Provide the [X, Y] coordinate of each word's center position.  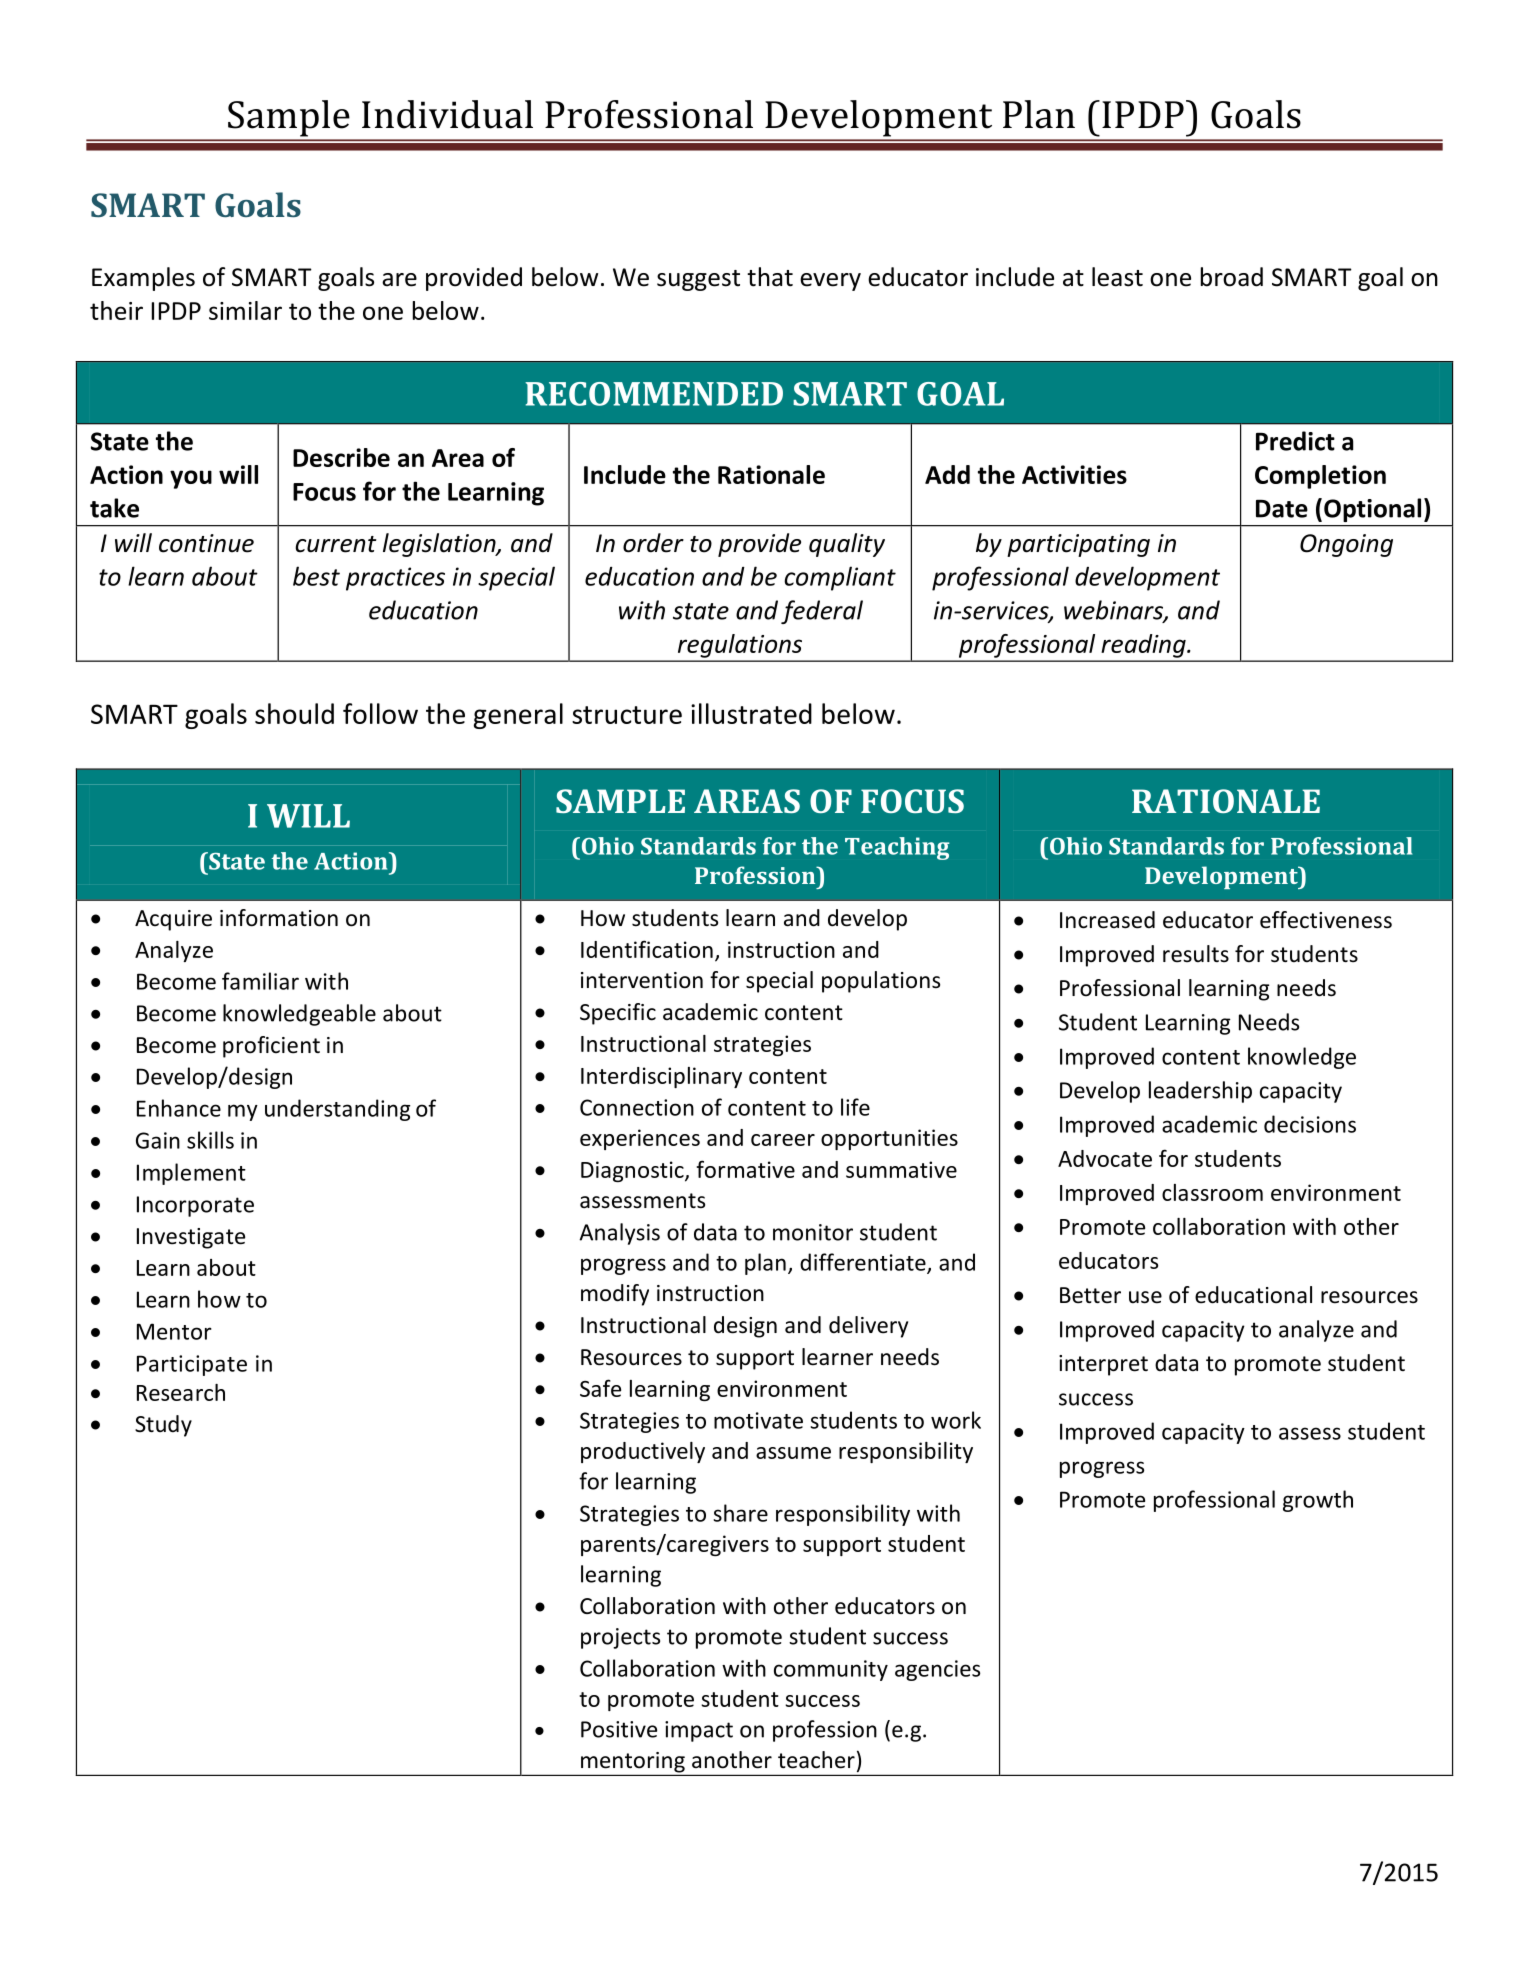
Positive [619, 1729]
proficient [271, 1047]
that [770, 277]
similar [245, 310]
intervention [642, 980]
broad [1232, 277]
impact [699, 1731]
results [1196, 954]
